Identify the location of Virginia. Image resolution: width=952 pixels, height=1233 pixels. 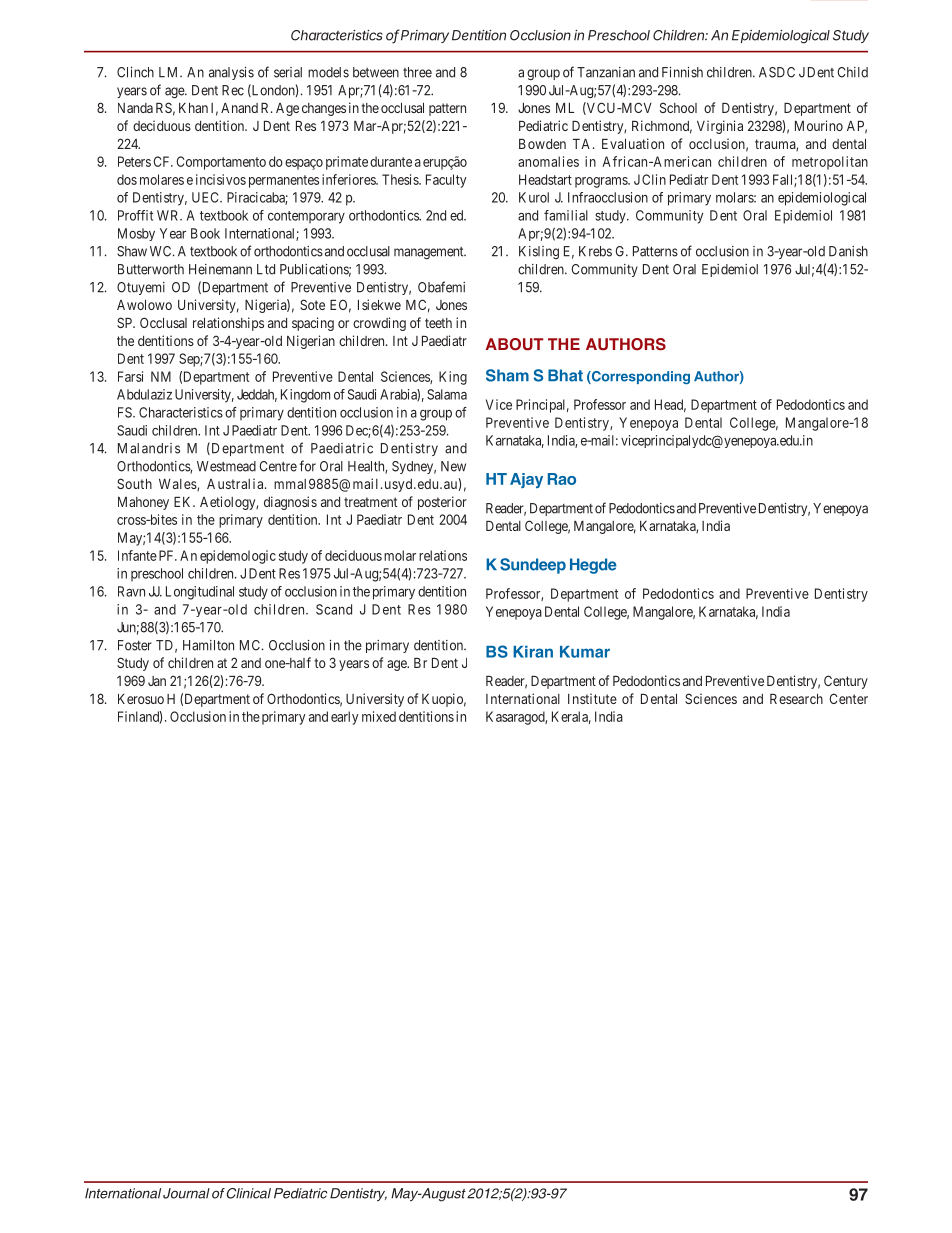
(720, 127).
